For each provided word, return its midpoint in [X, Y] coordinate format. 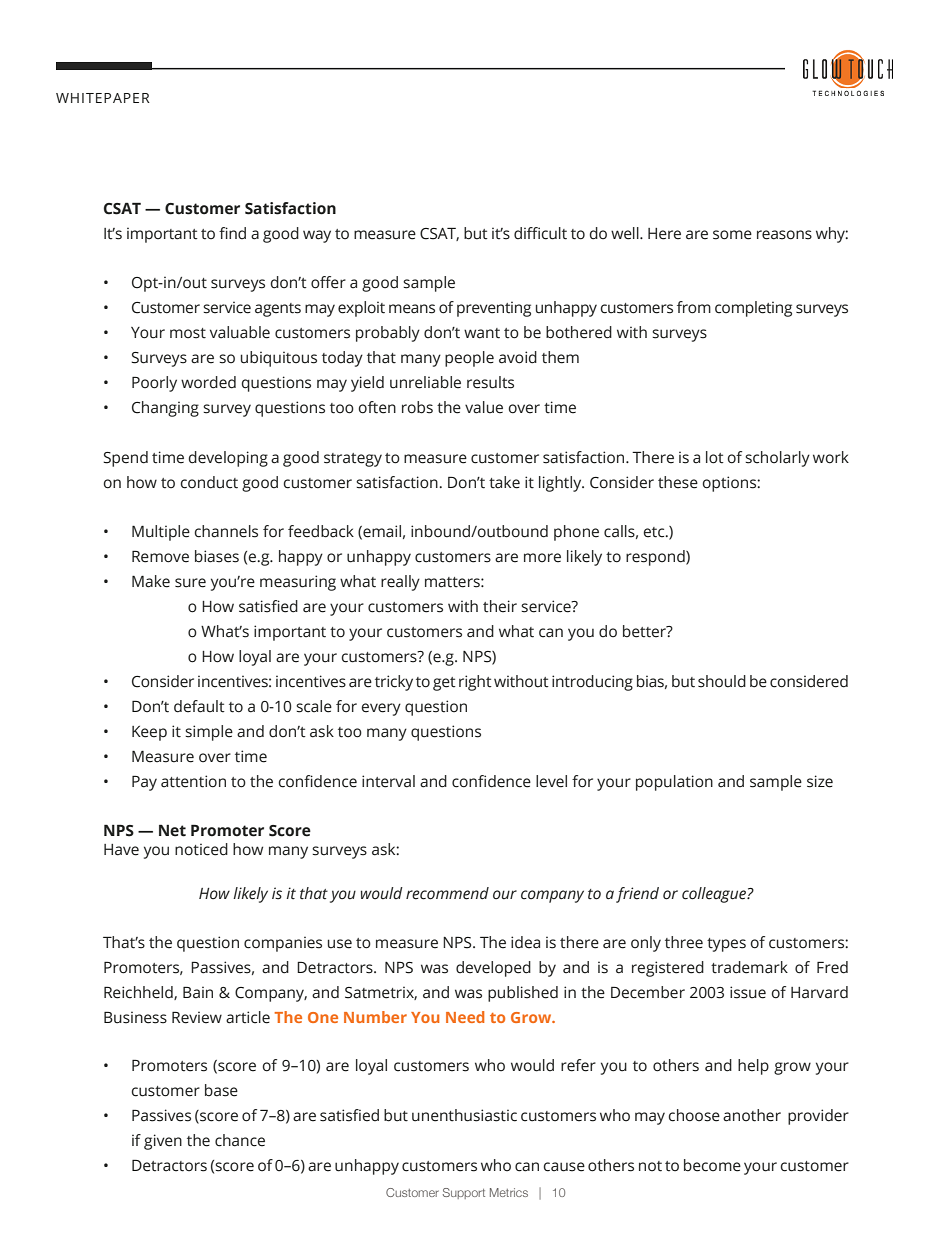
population [674, 783]
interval [388, 781]
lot [715, 457]
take [504, 482]
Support [464, 1193]
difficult [540, 233]
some [732, 235]
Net [172, 830]
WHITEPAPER [103, 98]
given [163, 1142]
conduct [209, 482]
